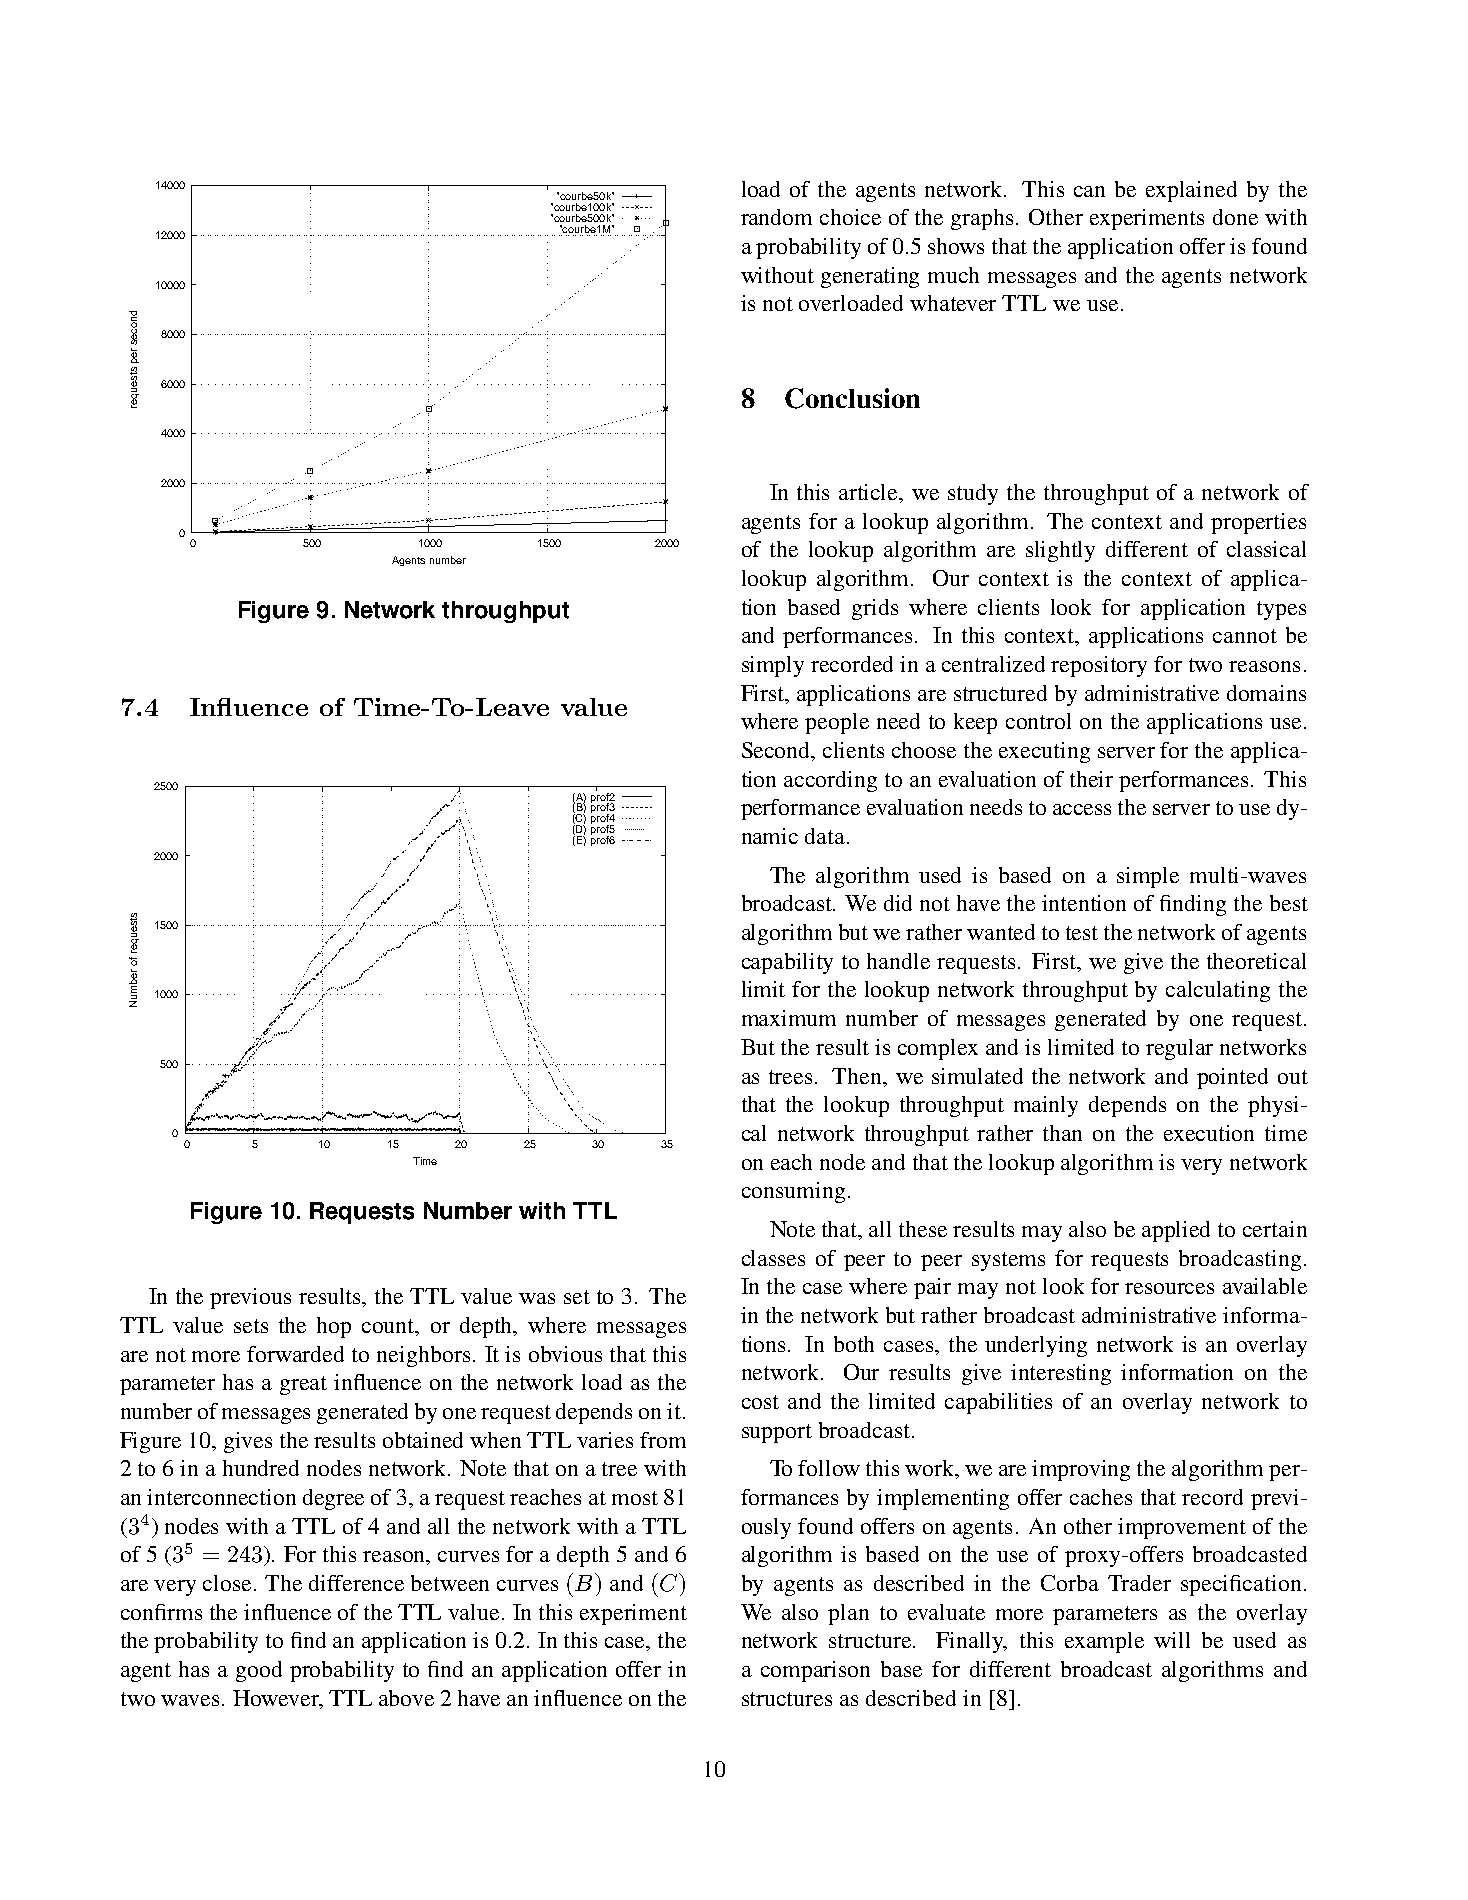 This document has height=1900, width=1468. Describe the element at coordinates (776, 217) in the document. I see `random` at that location.
